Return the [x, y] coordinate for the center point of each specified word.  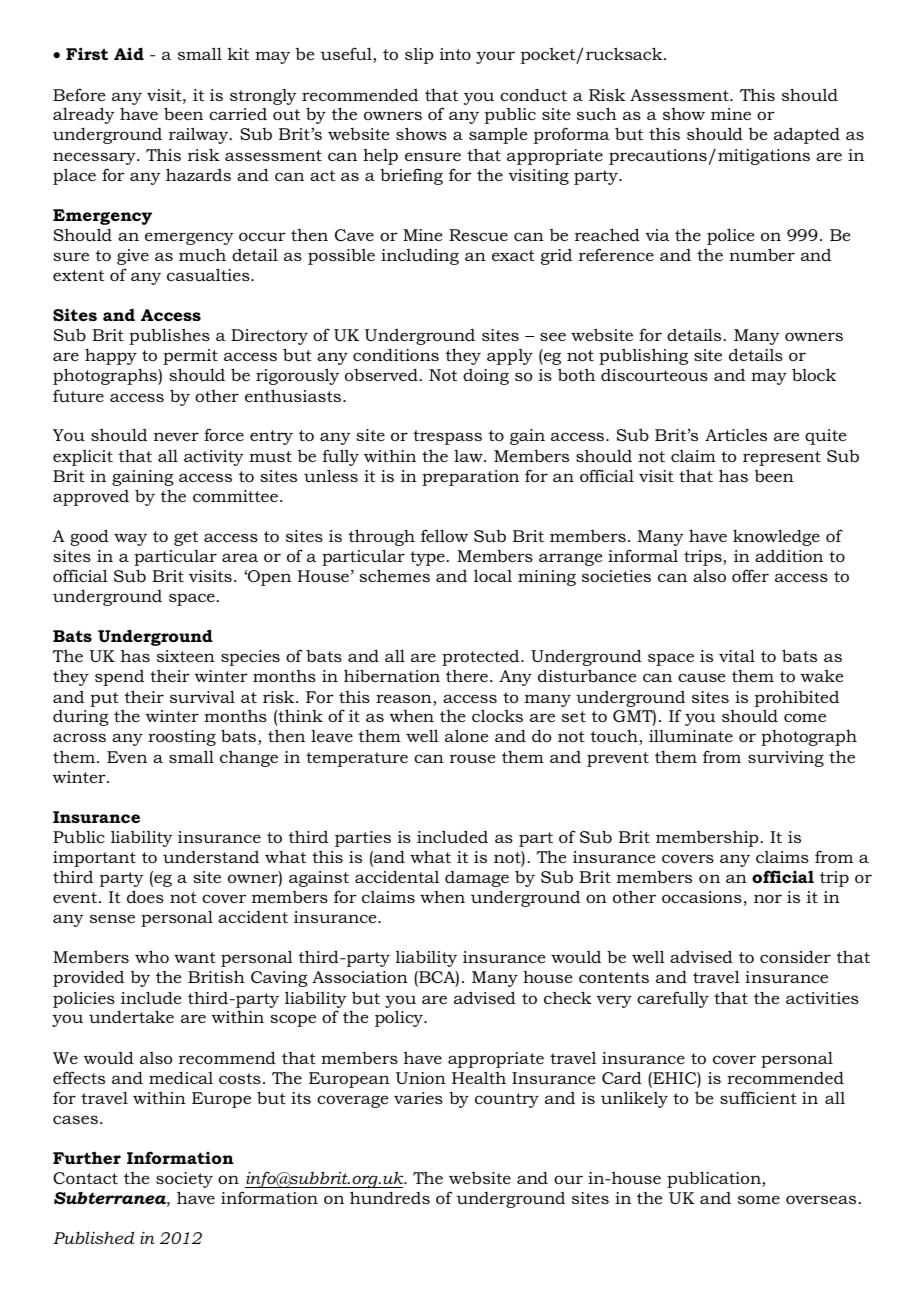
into [455, 54]
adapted [807, 135]
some [759, 1199]
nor [768, 898]
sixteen [186, 656]
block [814, 374]
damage [477, 879]
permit [190, 357]
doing [486, 377]
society [184, 1180]
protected [482, 658]
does [145, 896]
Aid [129, 53]
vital [737, 655]
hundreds [390, 1197]
